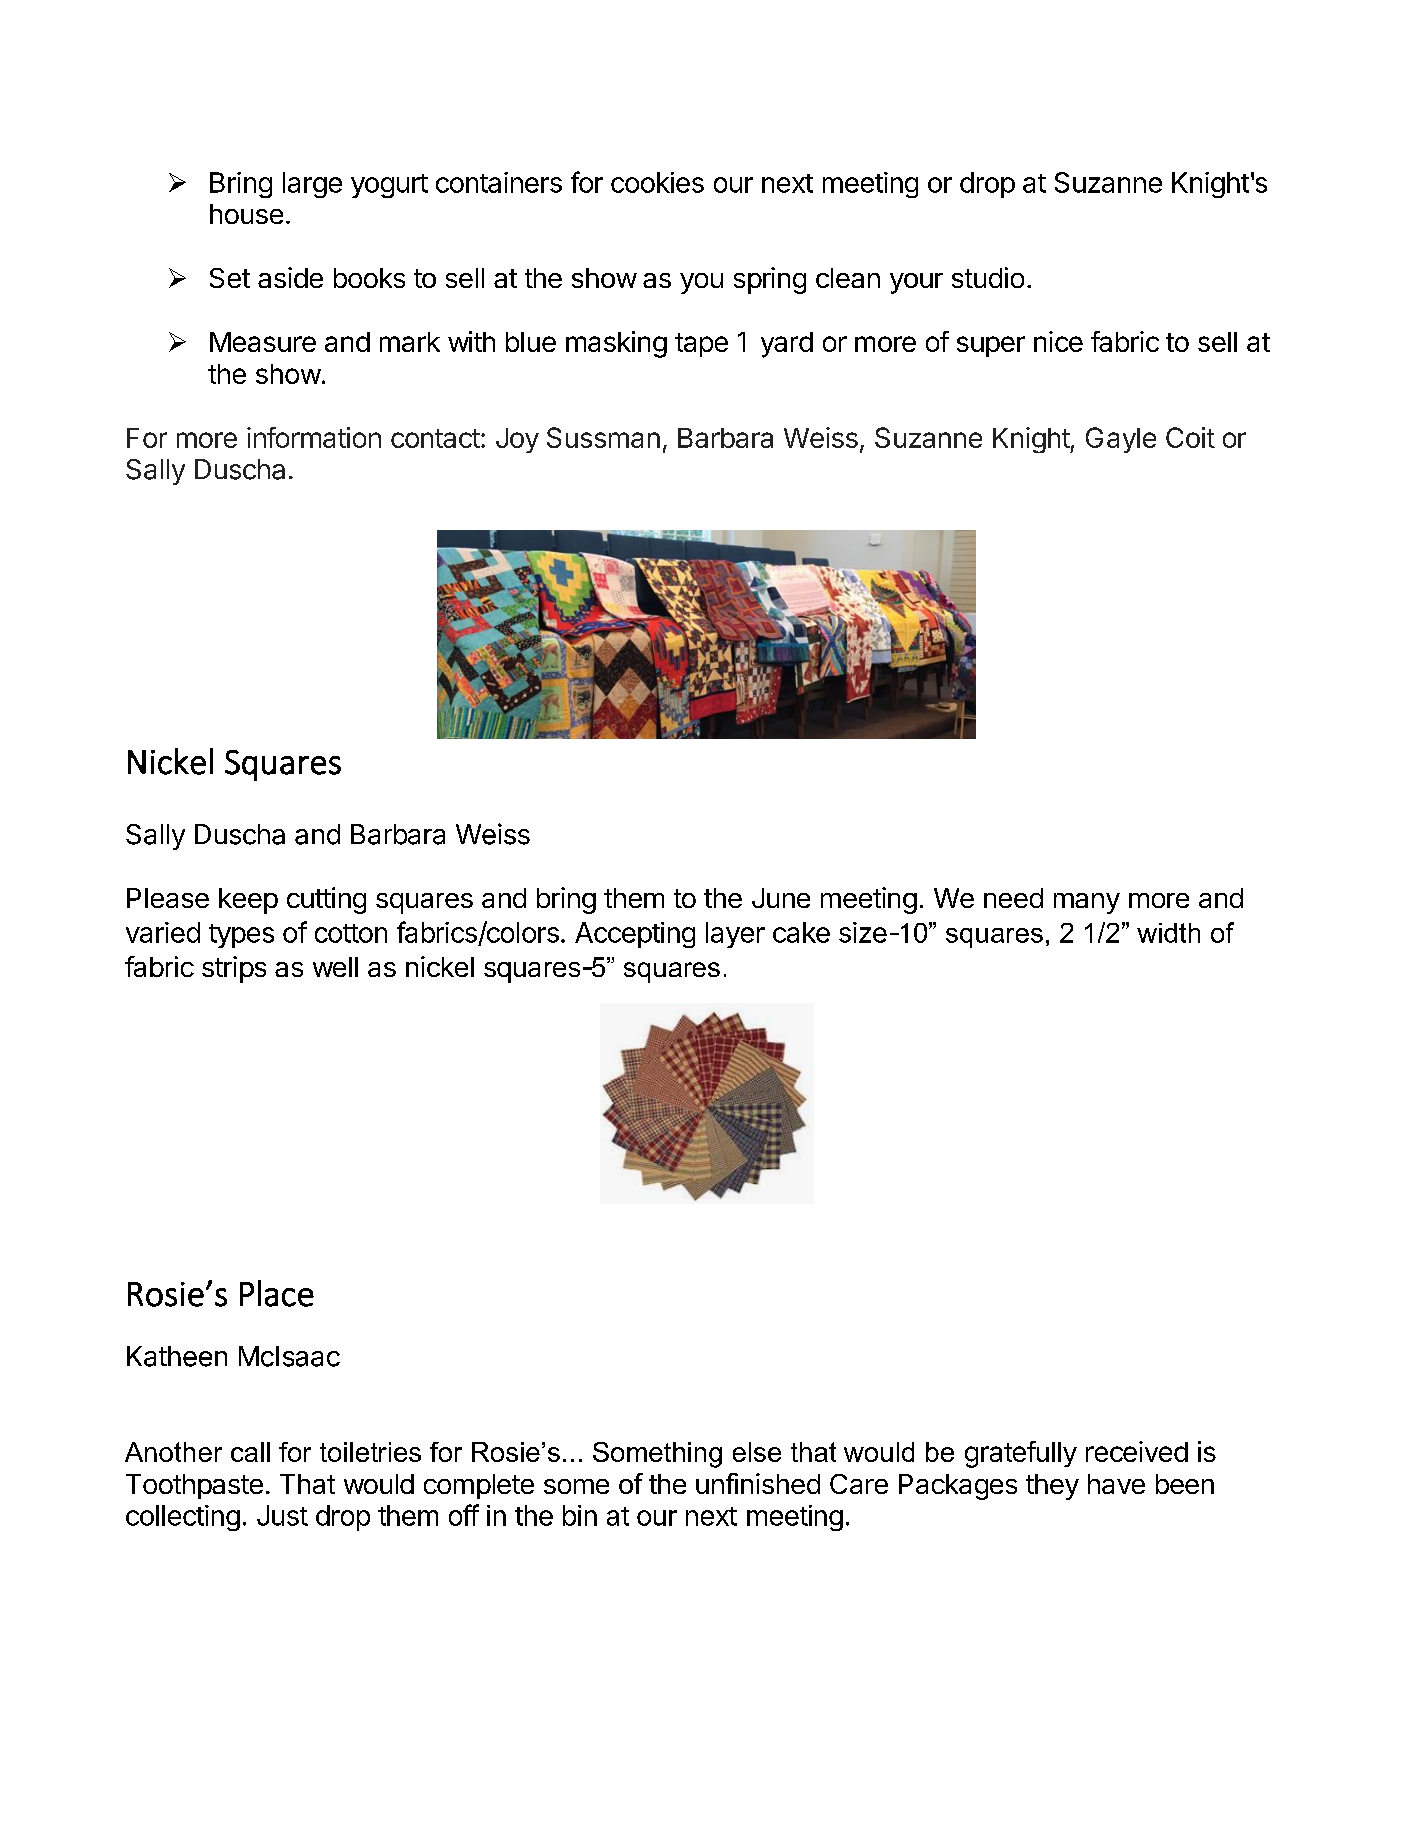 The height and width of the screenshot is (1830, 1414). Describe the element at coordinates (1087, 903) in the screenshot. I see `many` at that location.
